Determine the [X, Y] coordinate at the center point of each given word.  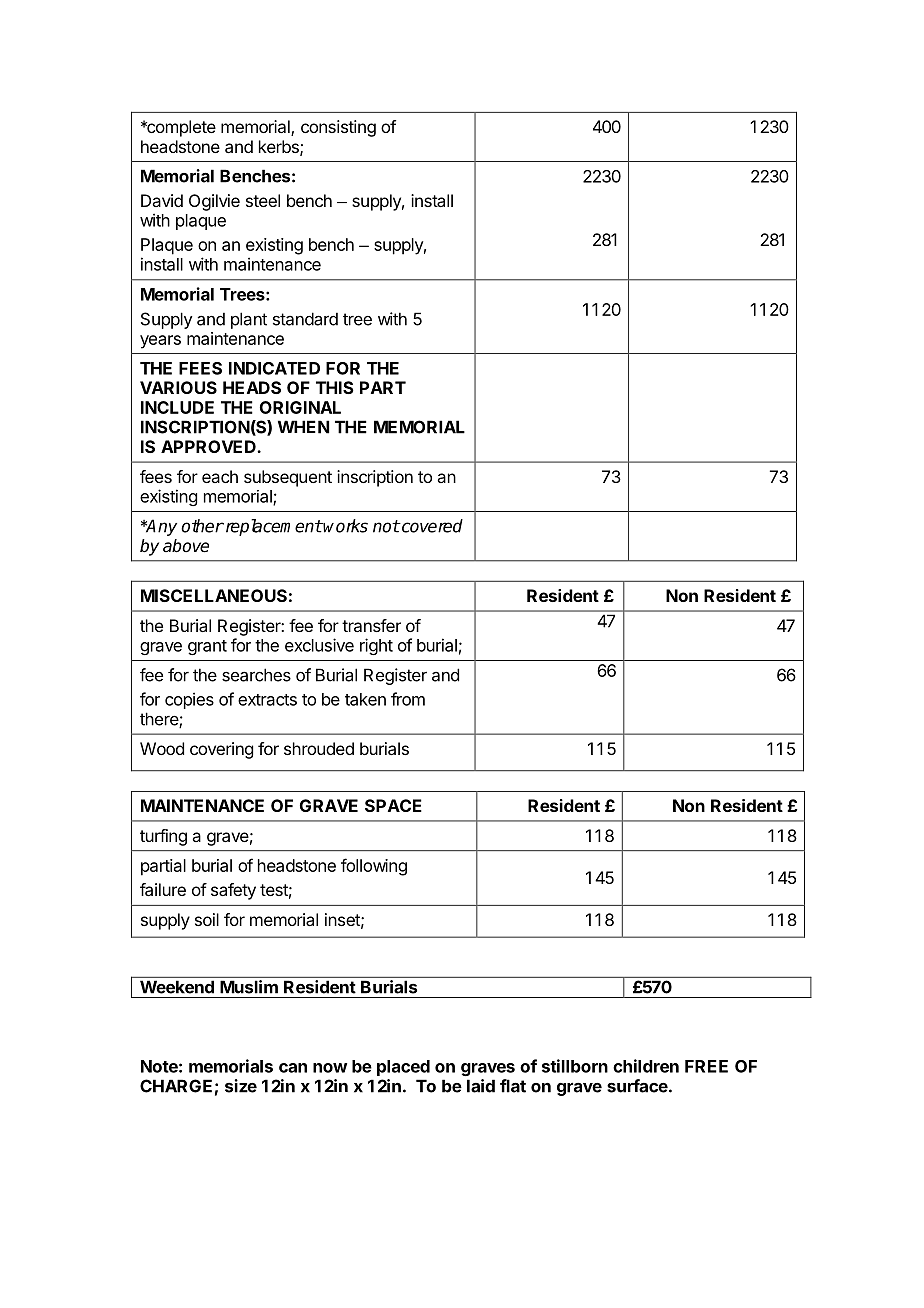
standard [305, 319]
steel [263, 200]
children [646, 1066]
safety [233, 891]
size [241, 1086]
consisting [338, 128]
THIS [335, 387]
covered [431, 526]
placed [403, 1068]
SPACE [393, 805]
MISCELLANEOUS [214, 595]
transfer [371, 625]
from [408, 699]
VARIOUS [178, 387]
